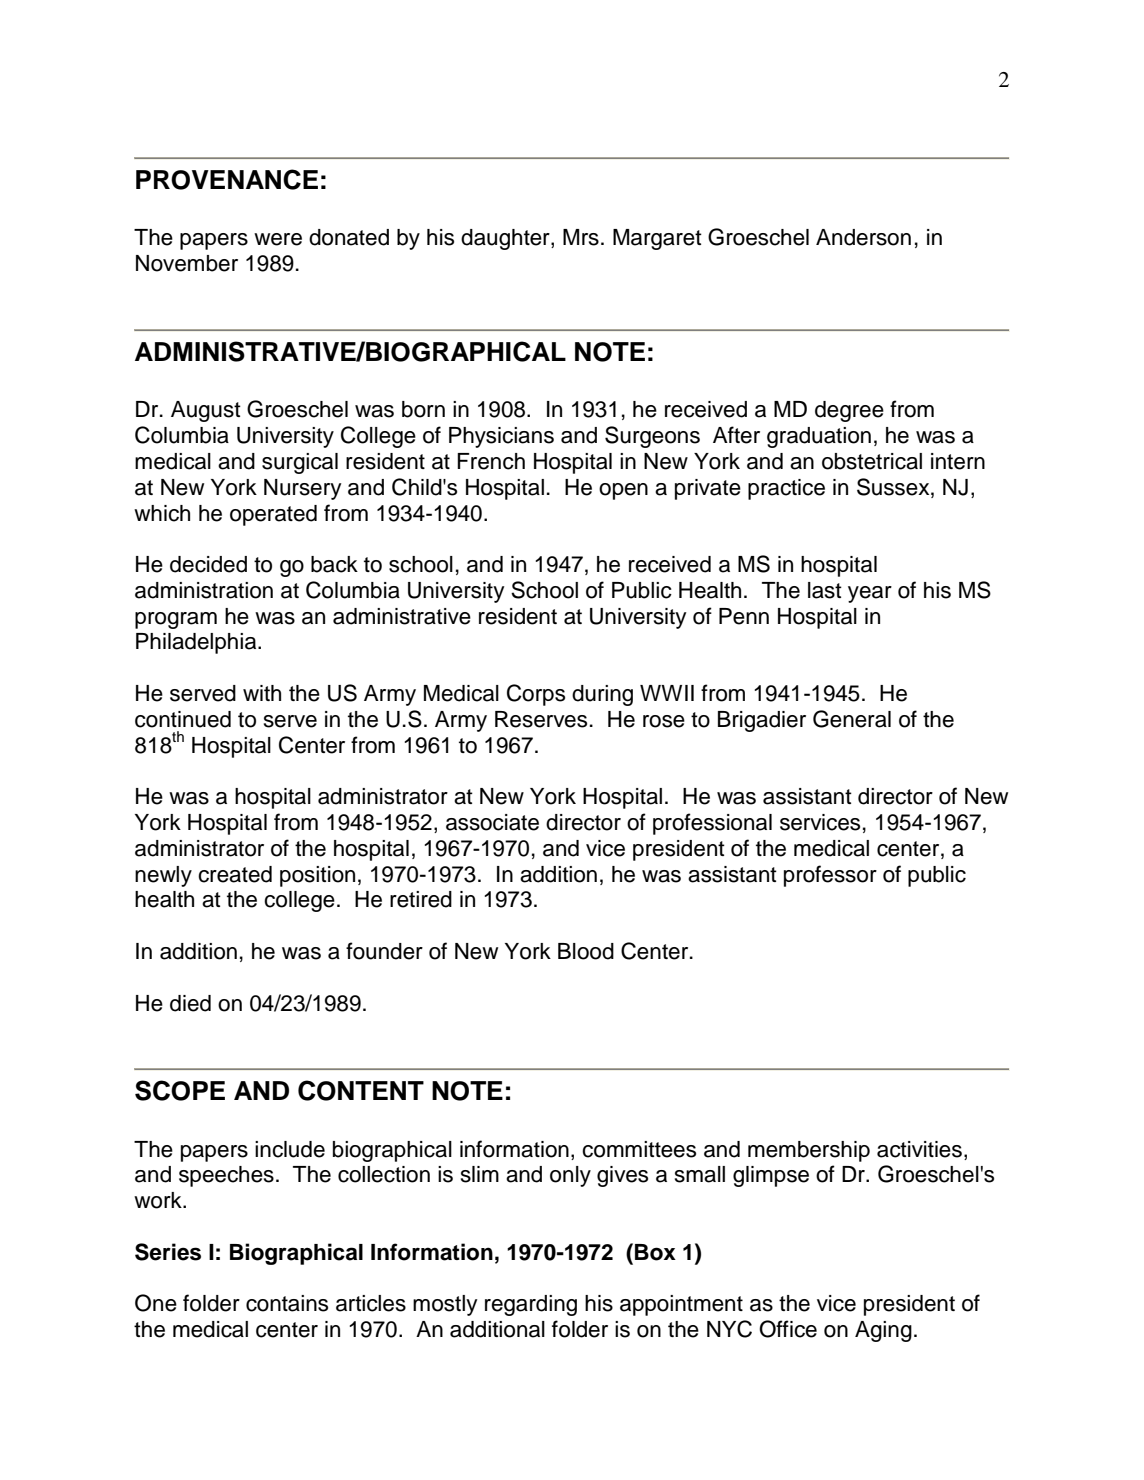 Image resolution: width=1144 pixels, height=1480 pixels. What do you see at coordinates (278, 239) in the page?
I see `were` at bounding box center [278, 239].
